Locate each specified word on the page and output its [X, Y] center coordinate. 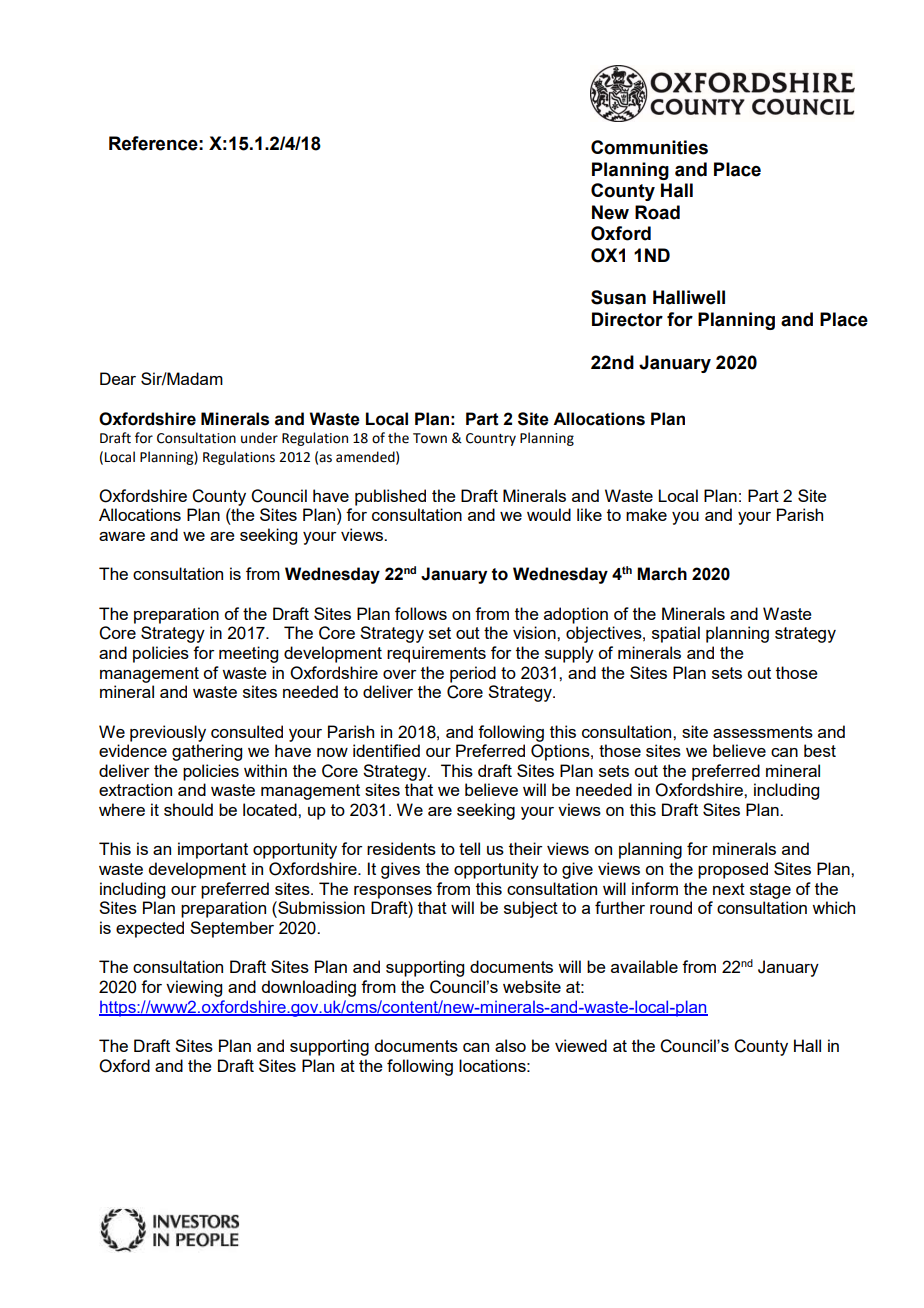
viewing [194, 988]
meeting [248, 654]
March [662, 574]
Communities [649, 147]
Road [657, 212]
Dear [118, 378]
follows [421, 613]
